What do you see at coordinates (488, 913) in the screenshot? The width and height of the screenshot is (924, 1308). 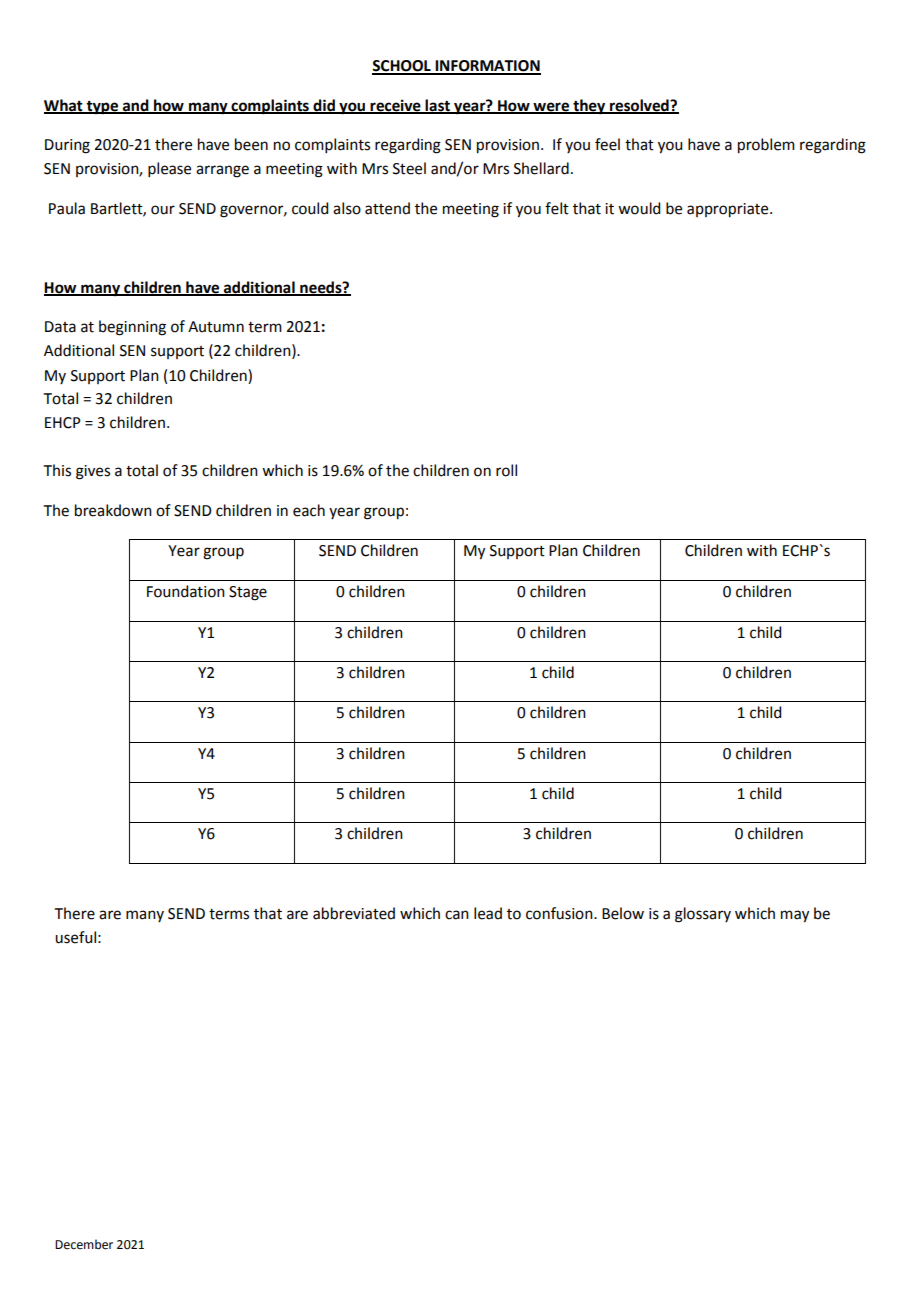 I see `lead` at bounding box center [488, 913].
